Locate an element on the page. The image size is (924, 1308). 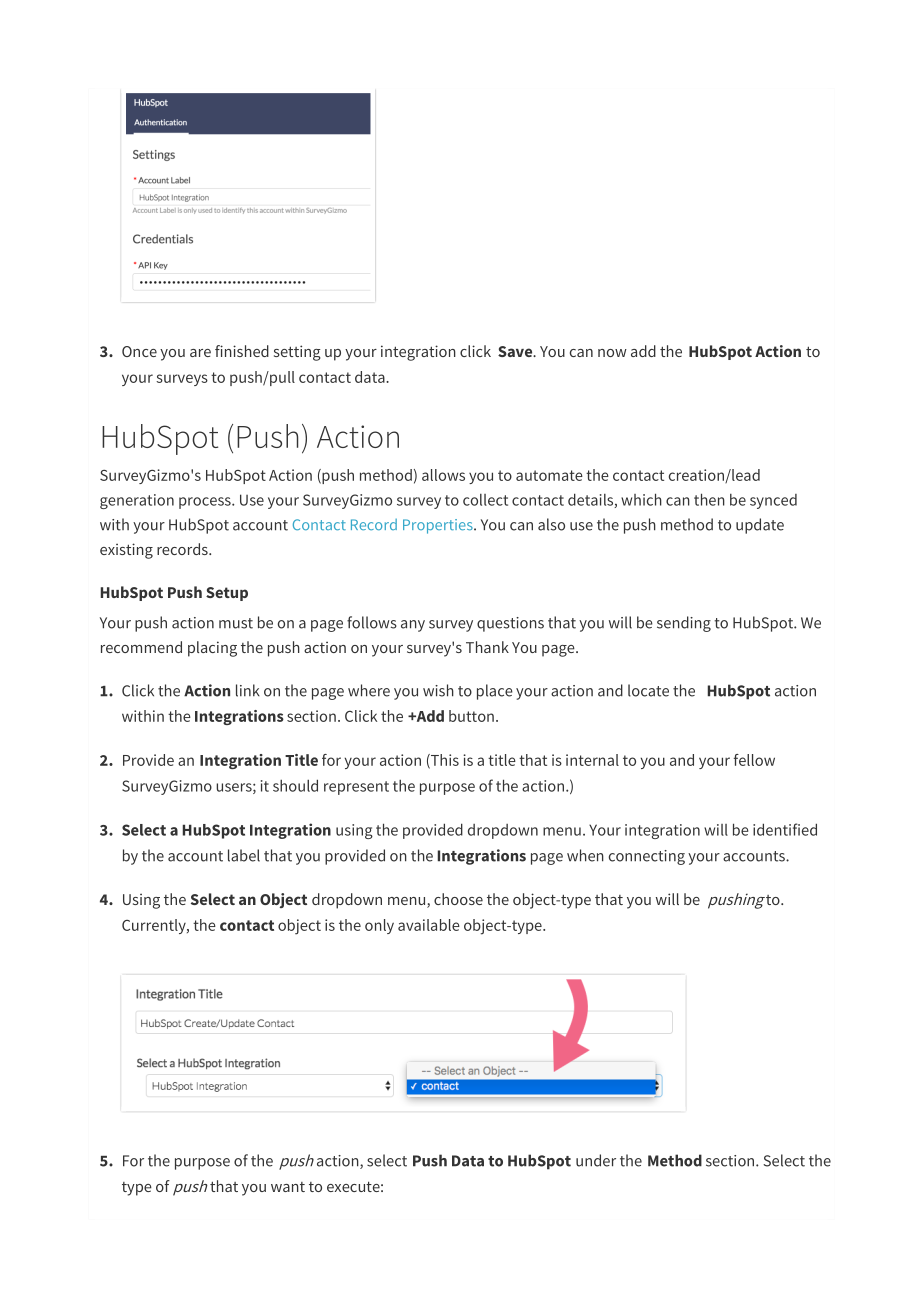
available is located at coordinates (429, 925).
